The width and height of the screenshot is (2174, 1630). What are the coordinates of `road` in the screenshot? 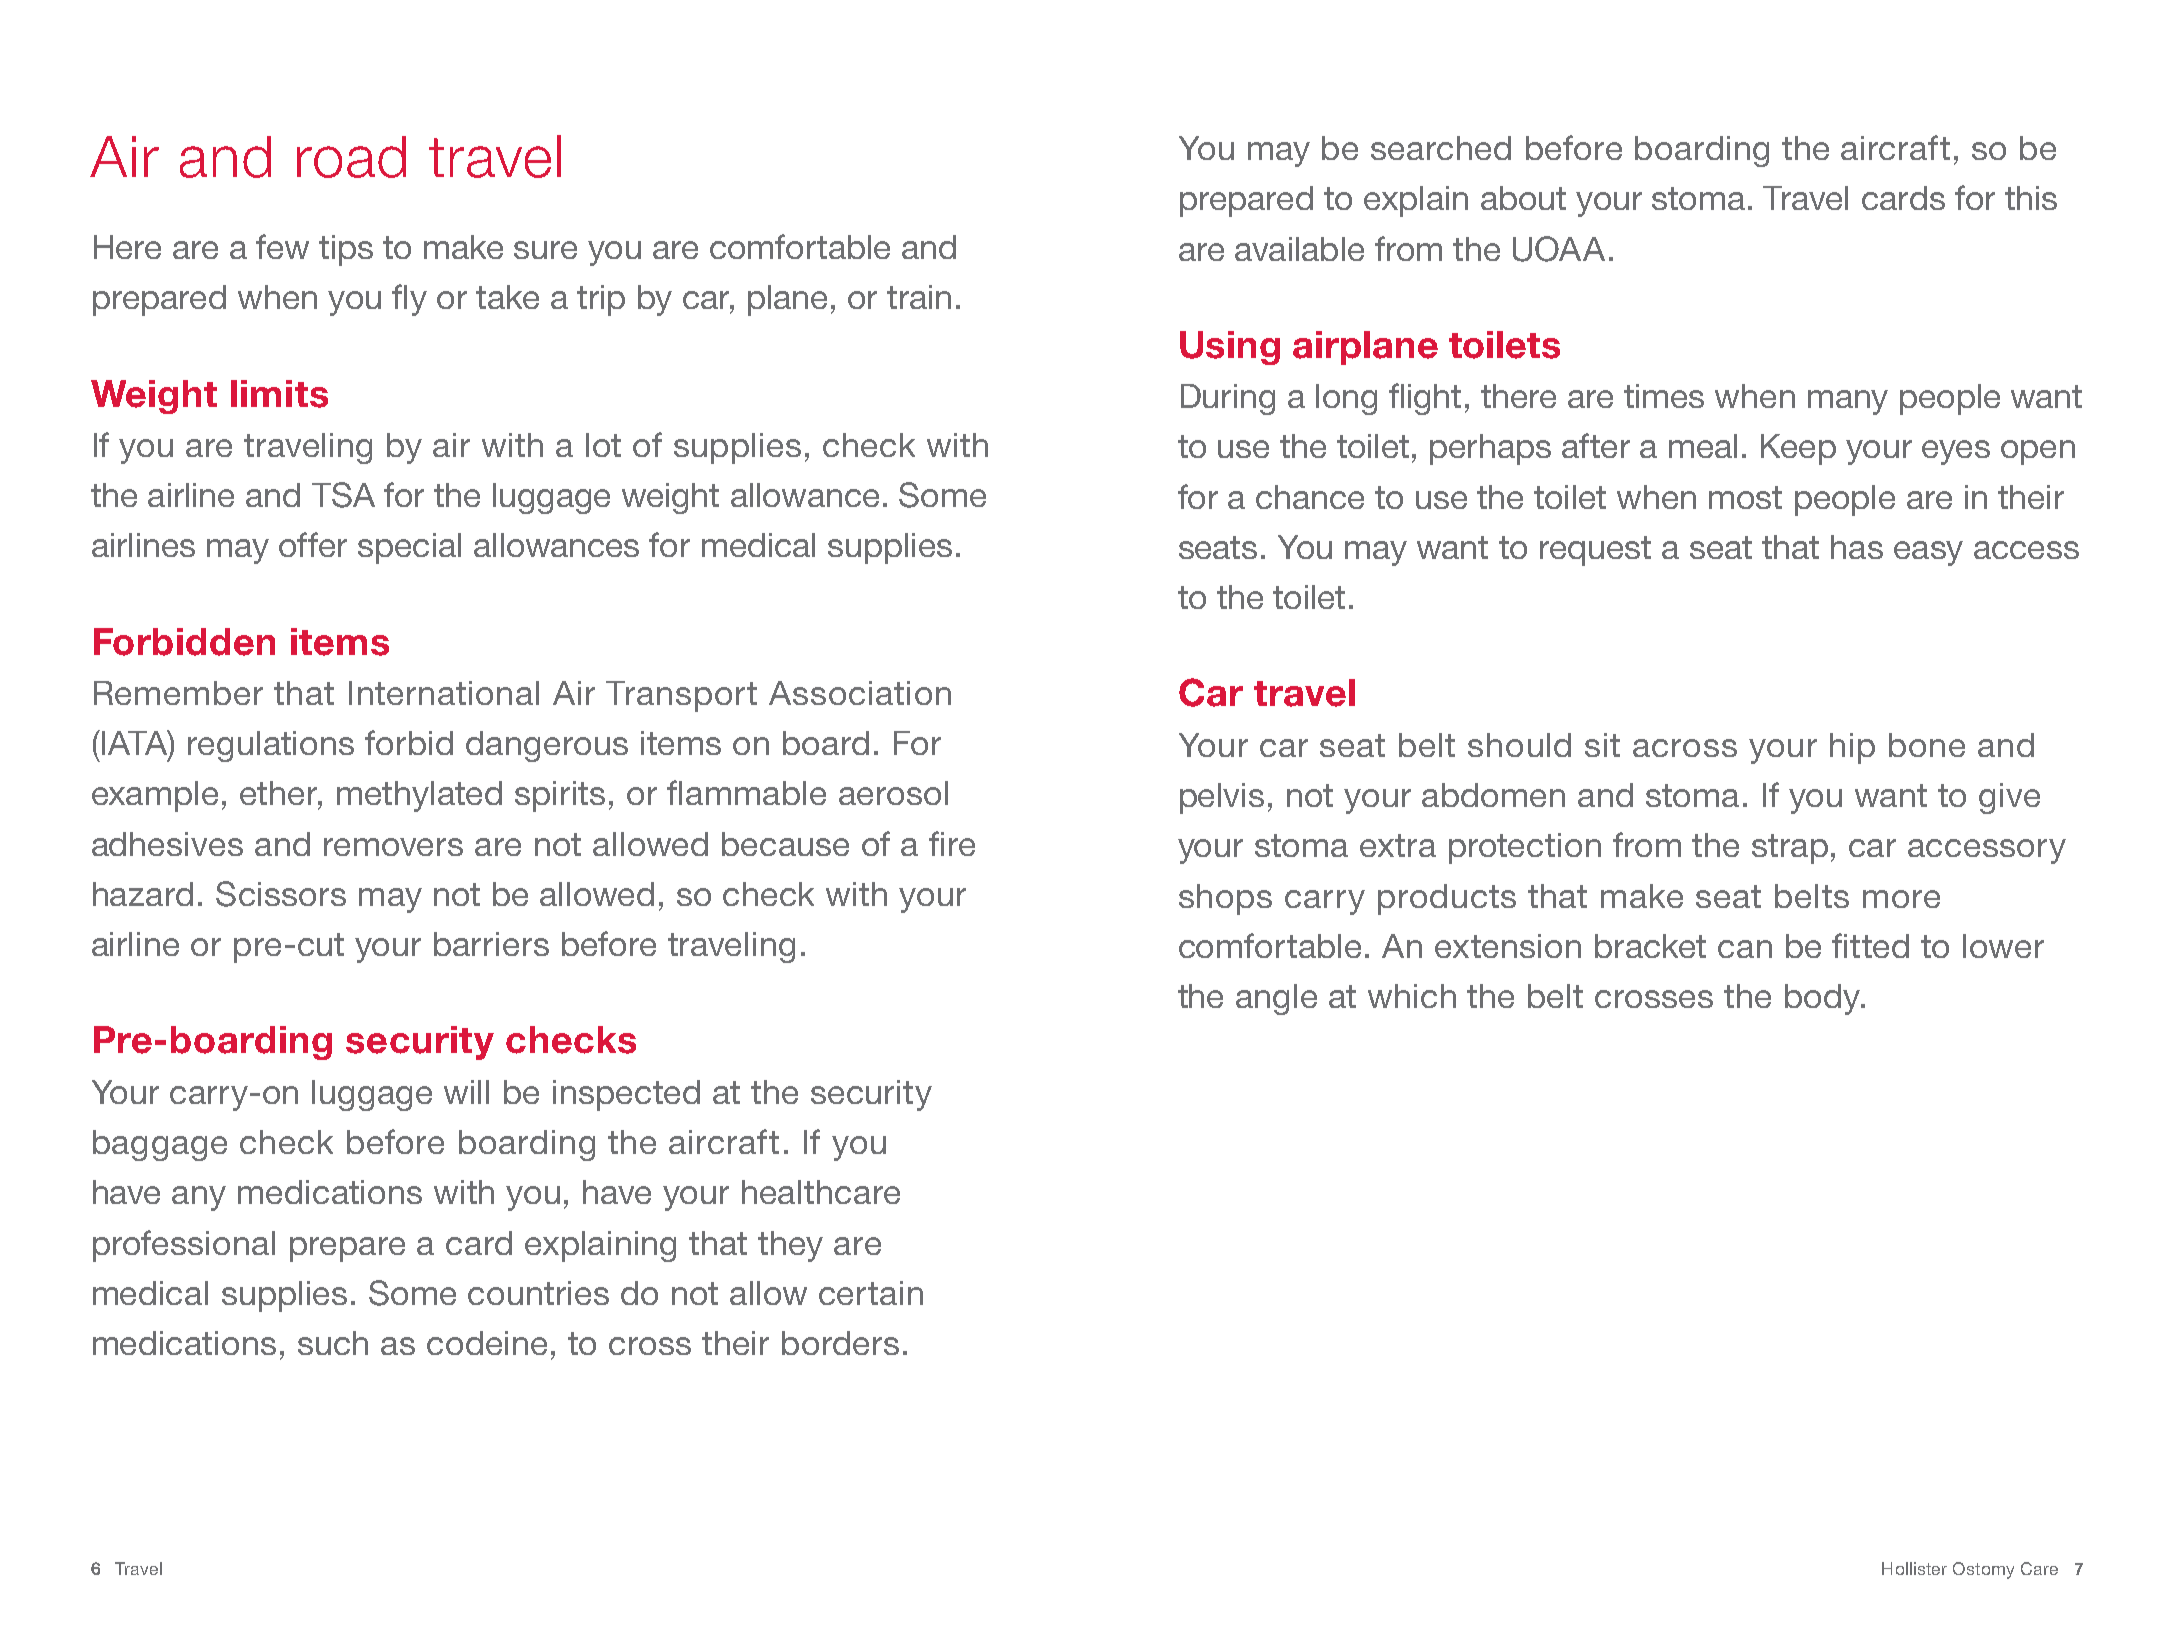 It's located at (351, 157).
